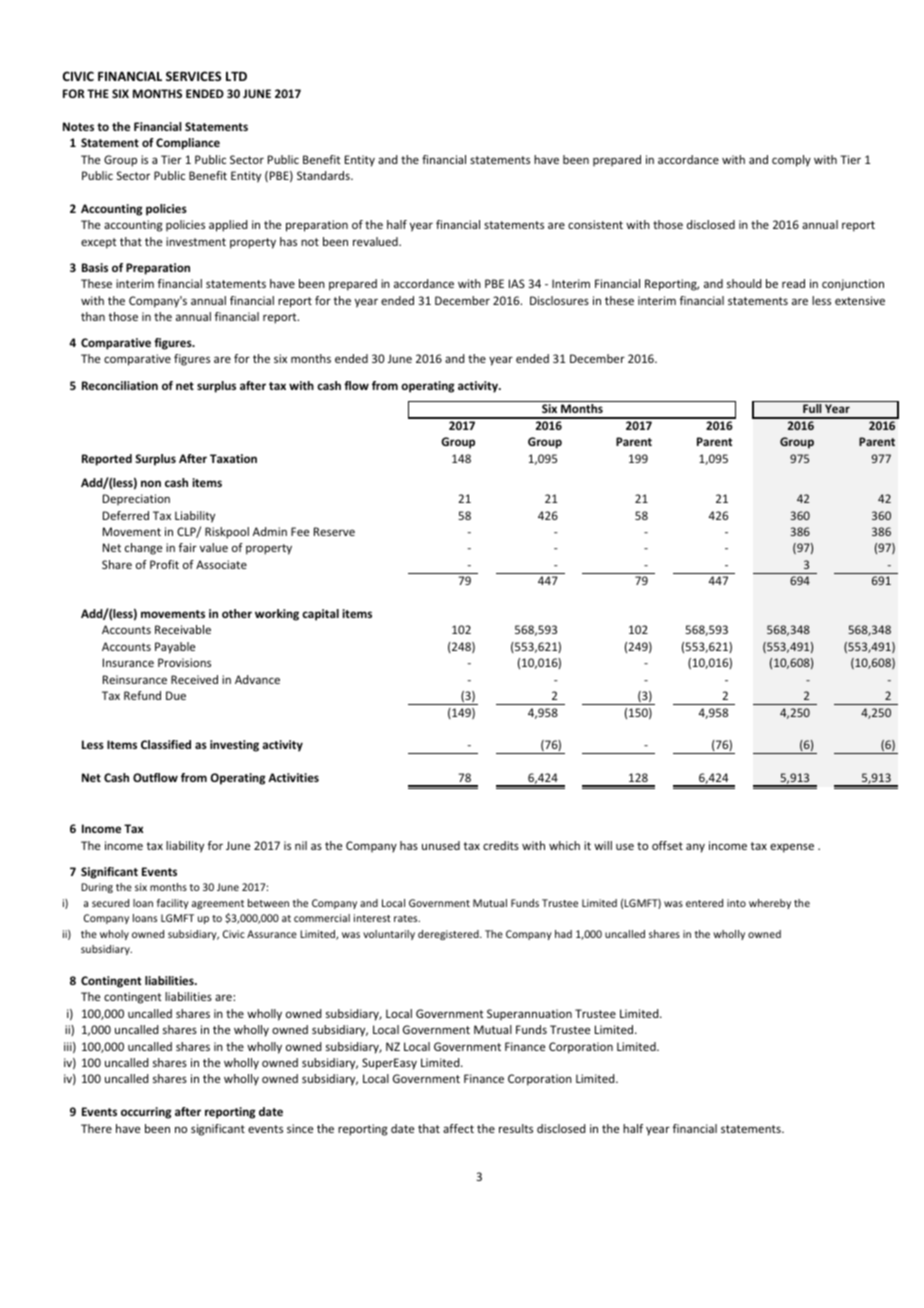 The image size is (924, 1308). I want to click on affect, so click(458, 1128).
